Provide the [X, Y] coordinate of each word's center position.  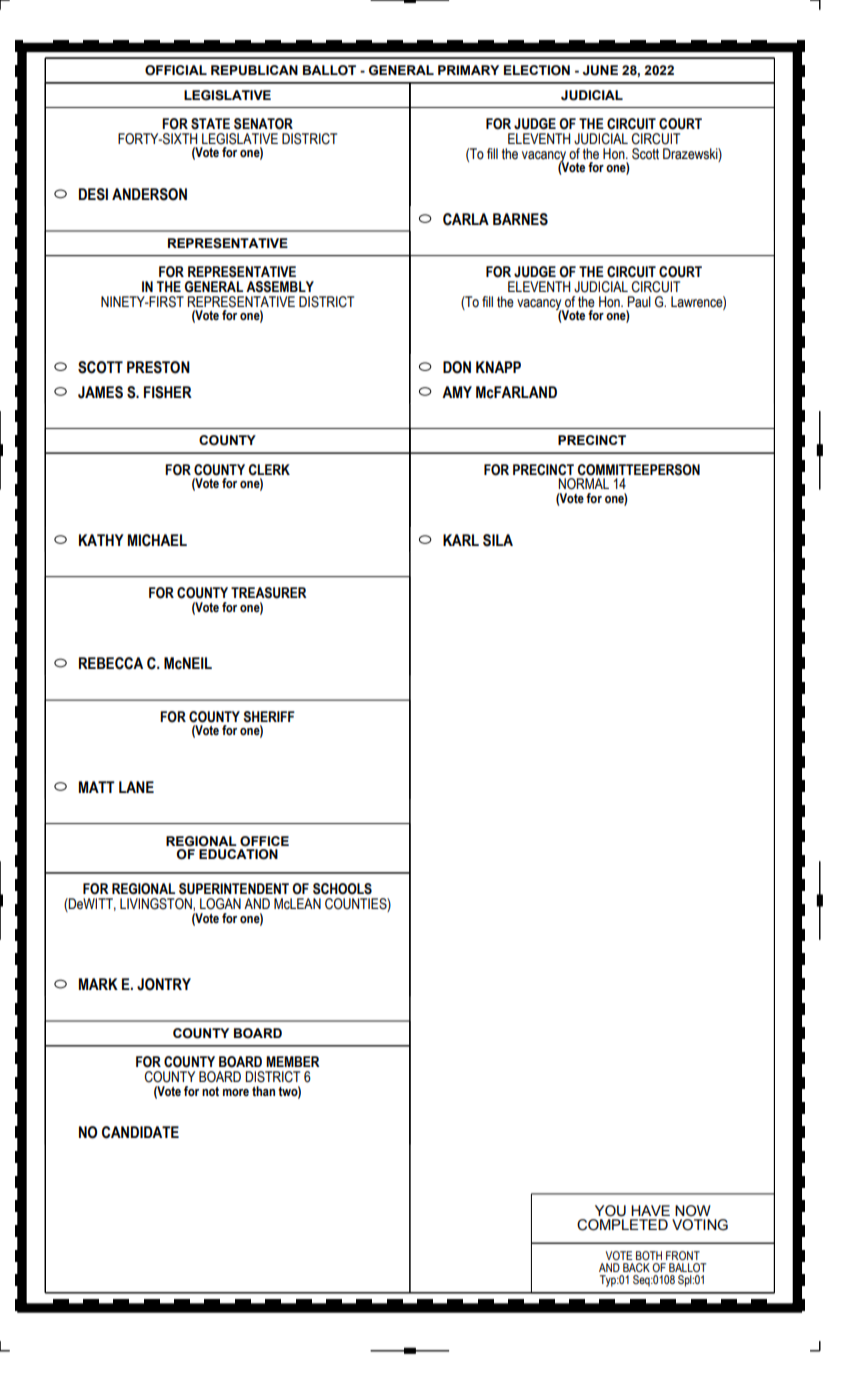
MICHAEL [157, 540]
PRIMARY [468, 70]
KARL [461, 540]
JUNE [600, 70]
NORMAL [583, 484]
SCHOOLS [342, 889]
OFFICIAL [176, 70]
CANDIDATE [140, 1132]
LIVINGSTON [157, 904]
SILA [498, 540]
